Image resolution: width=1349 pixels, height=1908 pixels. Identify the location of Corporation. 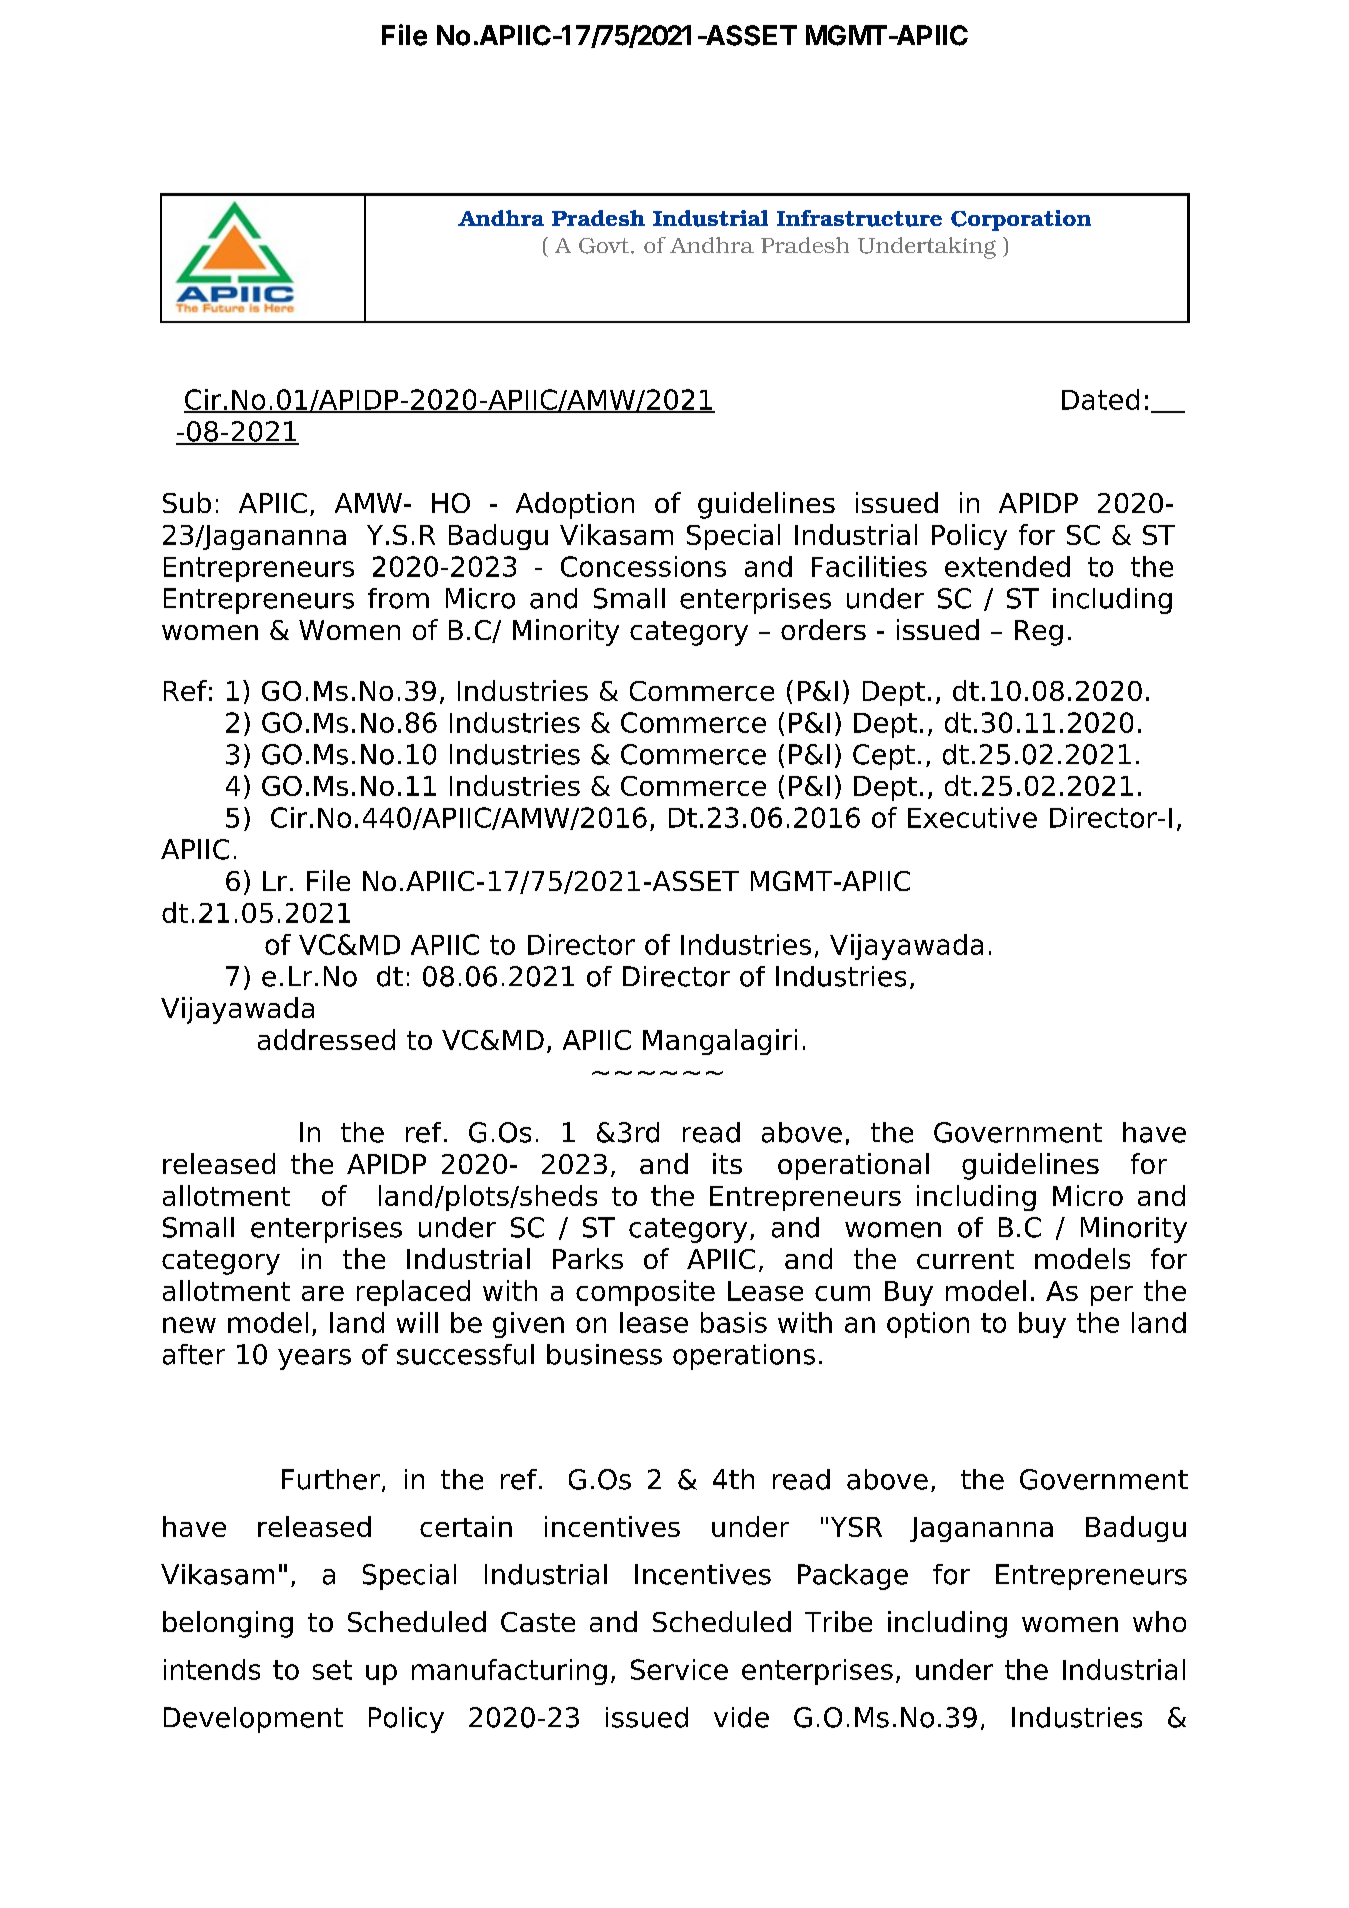
(1021, 220).
